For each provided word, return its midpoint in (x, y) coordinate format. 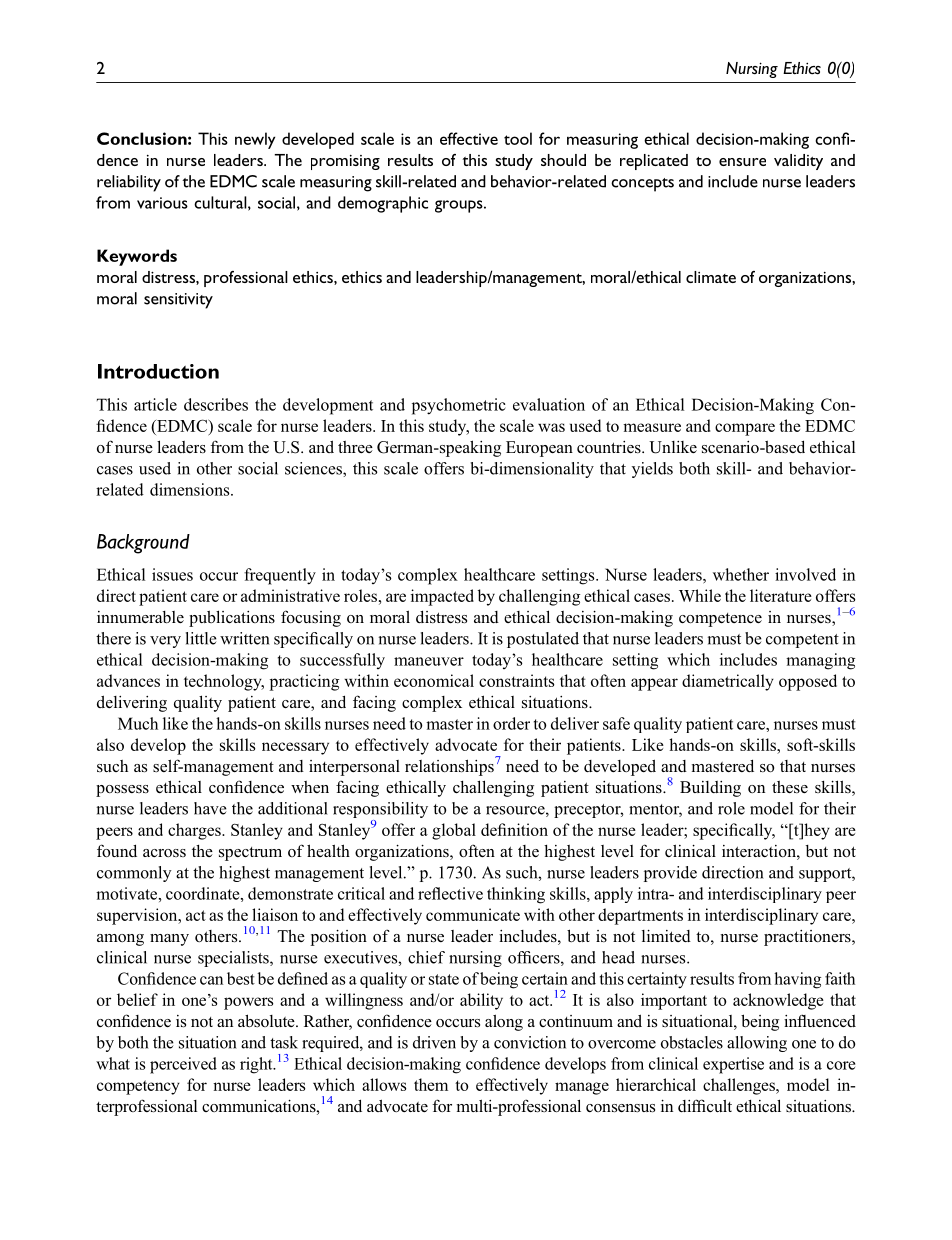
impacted (442, 597)
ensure (742, 162)
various (162, 203)
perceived (183, 1065)
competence (720, 620)
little (201, 638)
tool (518, 138)
